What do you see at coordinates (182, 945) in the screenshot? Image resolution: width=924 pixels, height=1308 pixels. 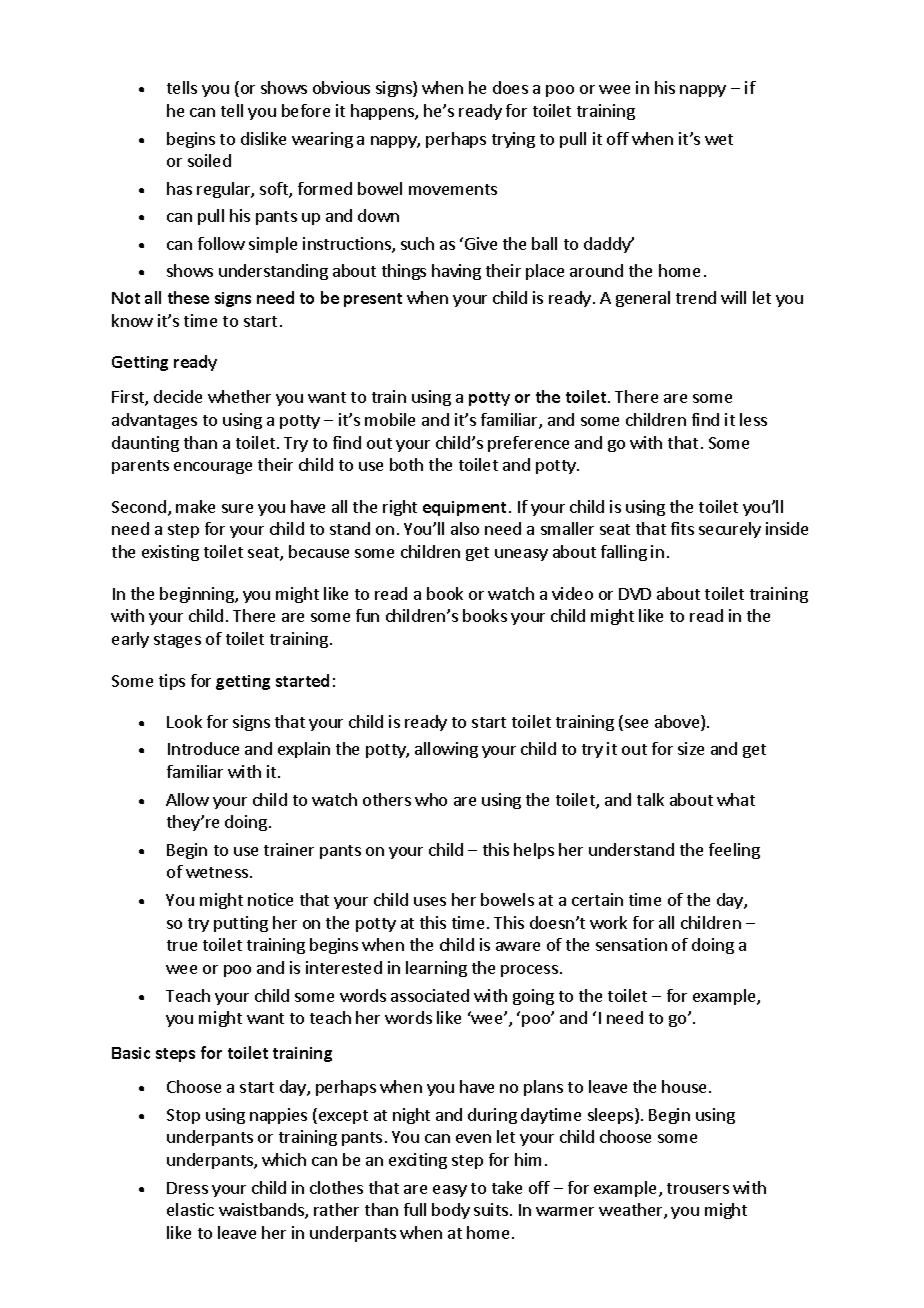 I see `true` at bounding box center [182, 945].
